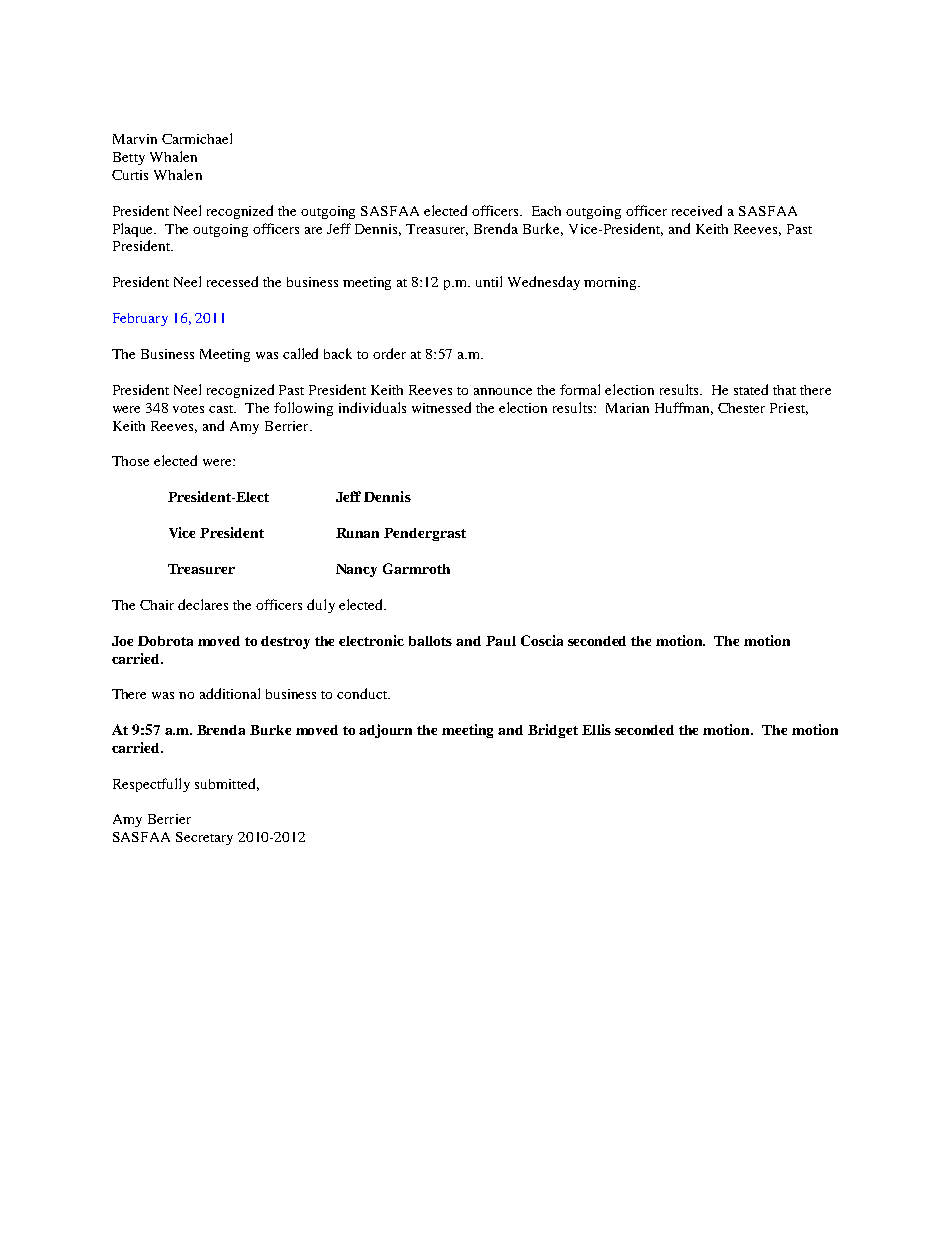  I want to click on morning, so click(611, 283).
